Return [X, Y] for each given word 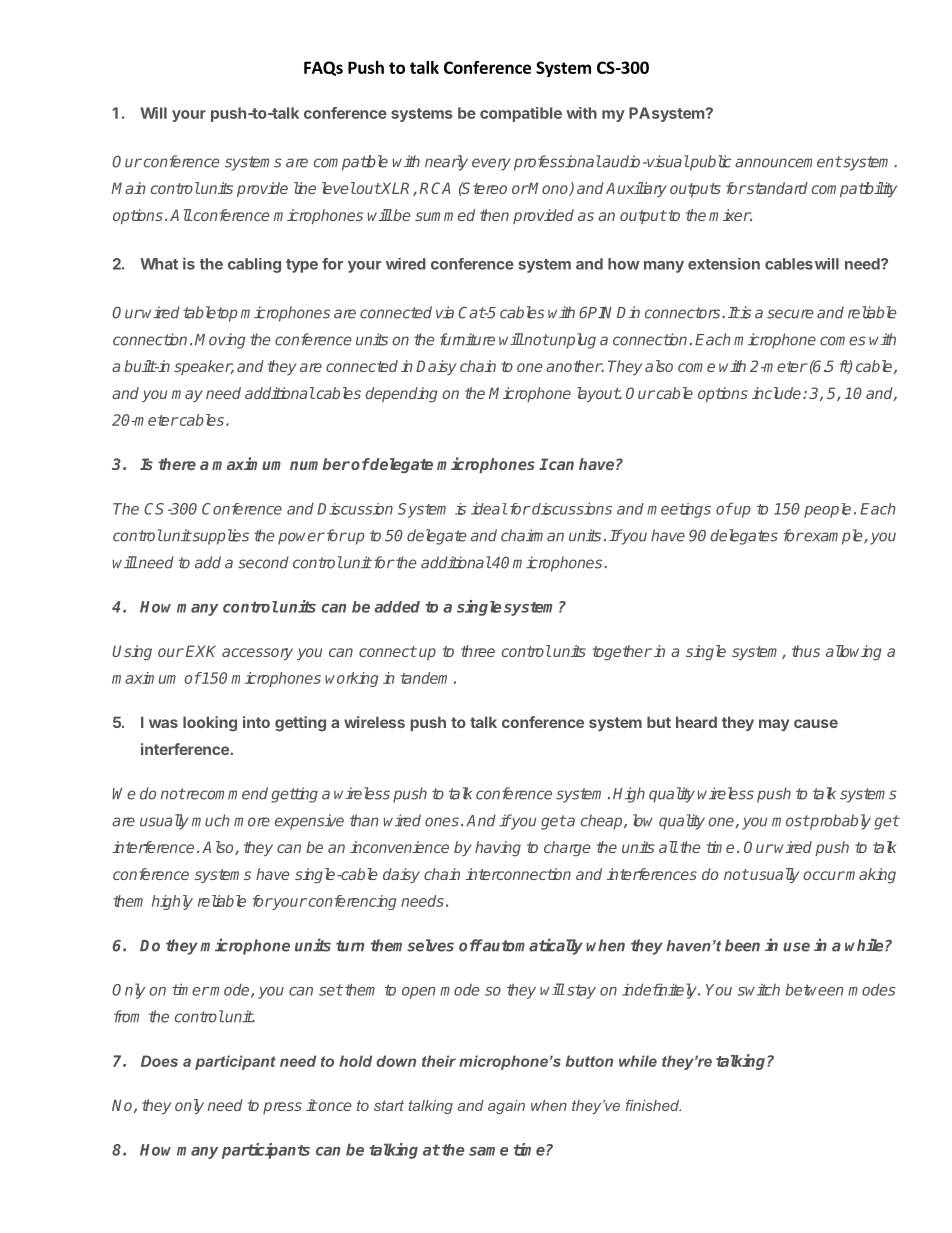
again [506, 1107]
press [282, 1108]
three [478, 651]
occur [824, 875]
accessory [257, 654]
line [305, 188]
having [498, 849]
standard [776, 188]
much [211, 820]
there [177, 464]
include [778, 393]
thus [806, 651]
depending [401, 395]
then [494, 215]
